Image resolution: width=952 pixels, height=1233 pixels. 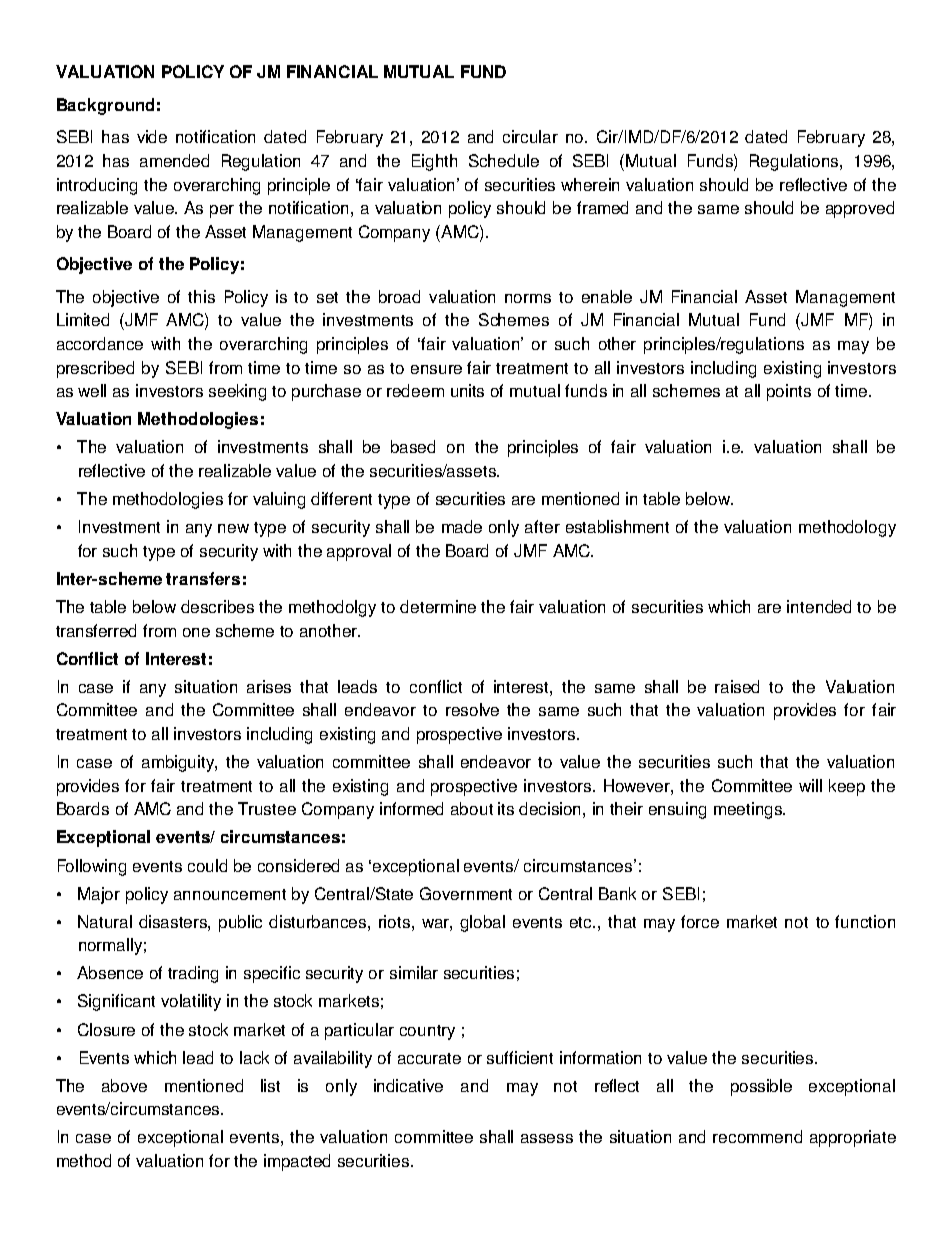 I want to click on determine, so click(x=438, y=606).
